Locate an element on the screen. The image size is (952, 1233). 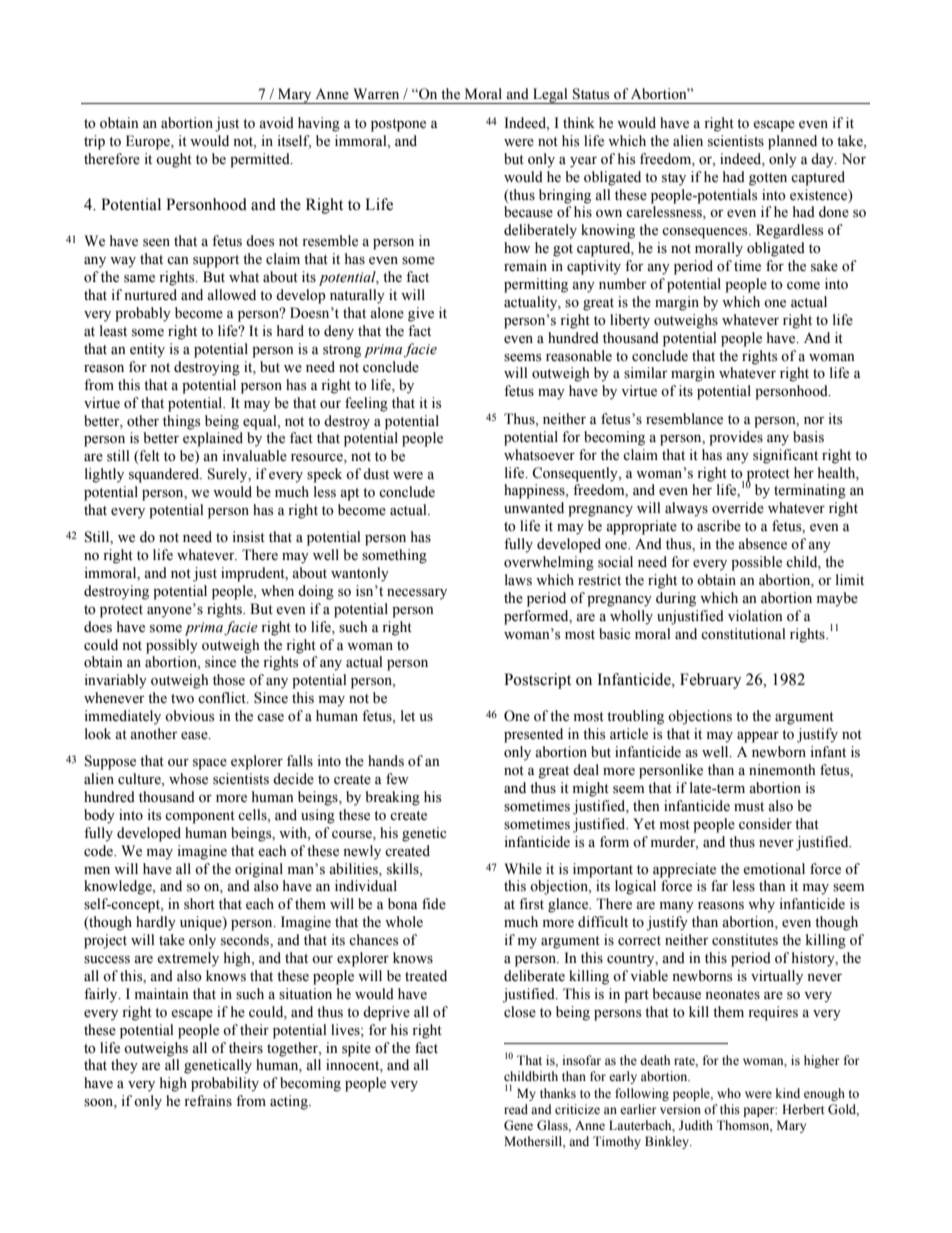
possibly is located at coordinates (172, 646).
